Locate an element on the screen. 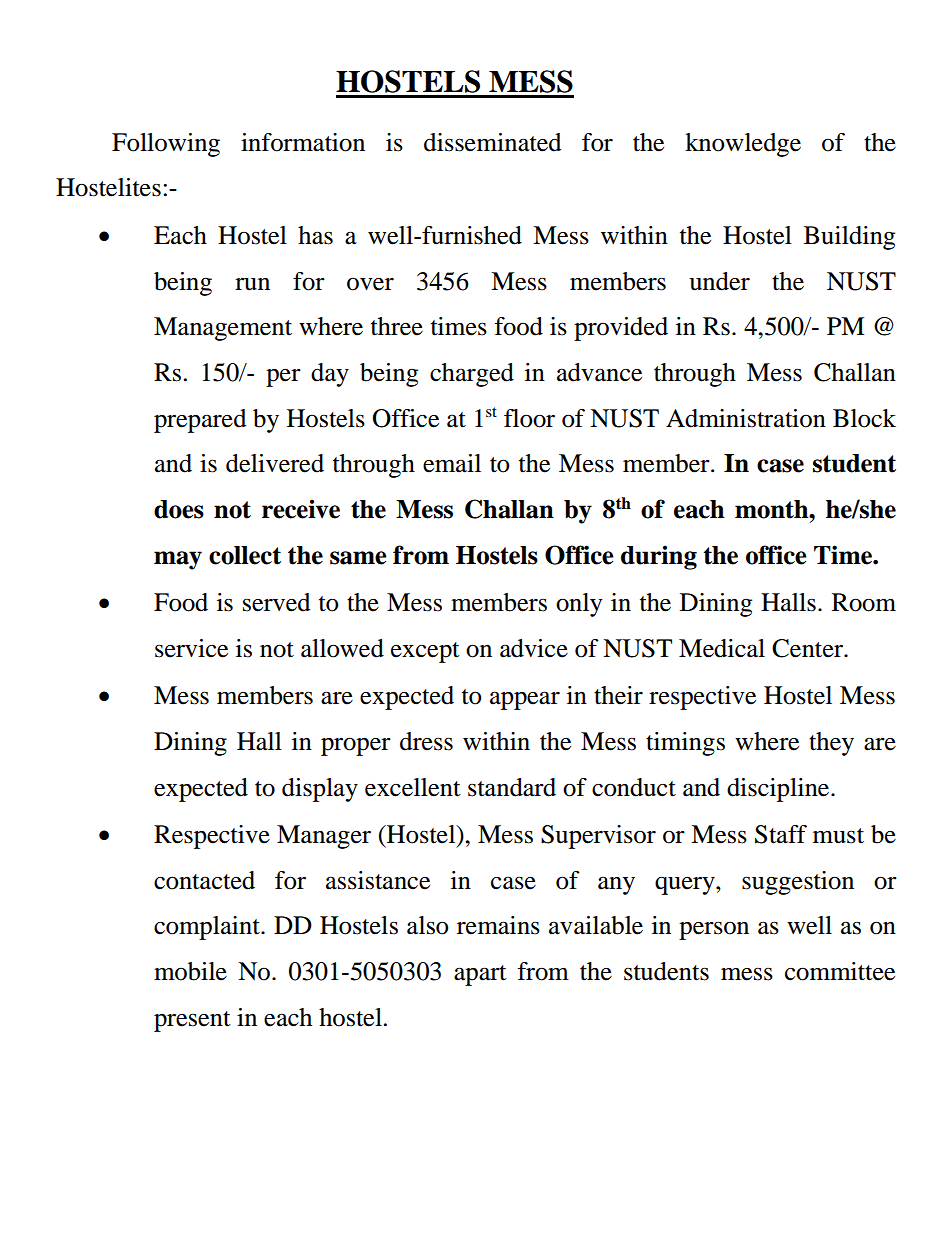 The width and height of the screenshot is (952, 1233). Room is located at coordinates (864, 602).
